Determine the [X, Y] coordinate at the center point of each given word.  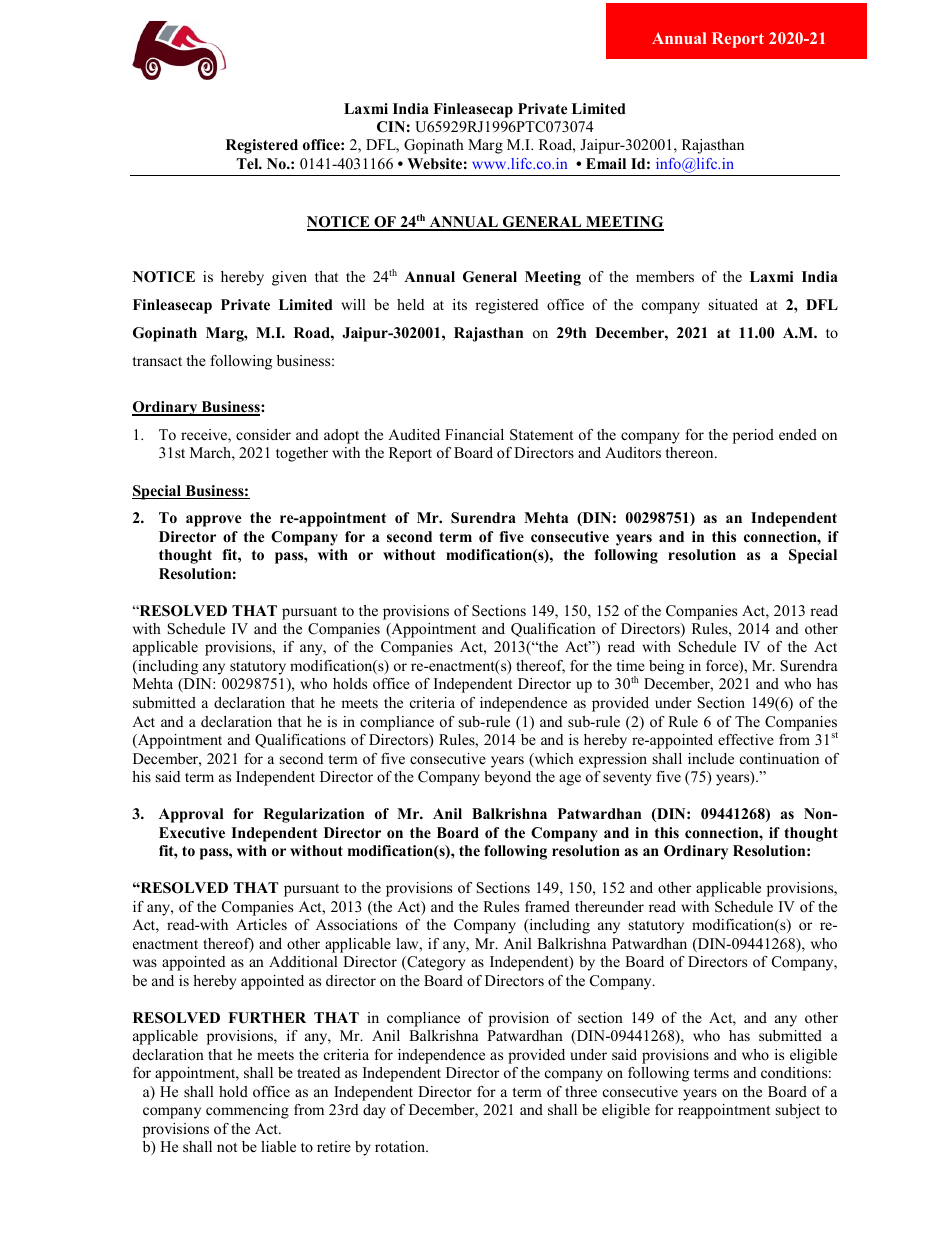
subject [798, 1111]
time [630, 665]
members [665, 276]
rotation [401, 1146]
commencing [247, 1111]
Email [606, 163]
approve [214, 521]
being [666, 667]
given [289, 278]
